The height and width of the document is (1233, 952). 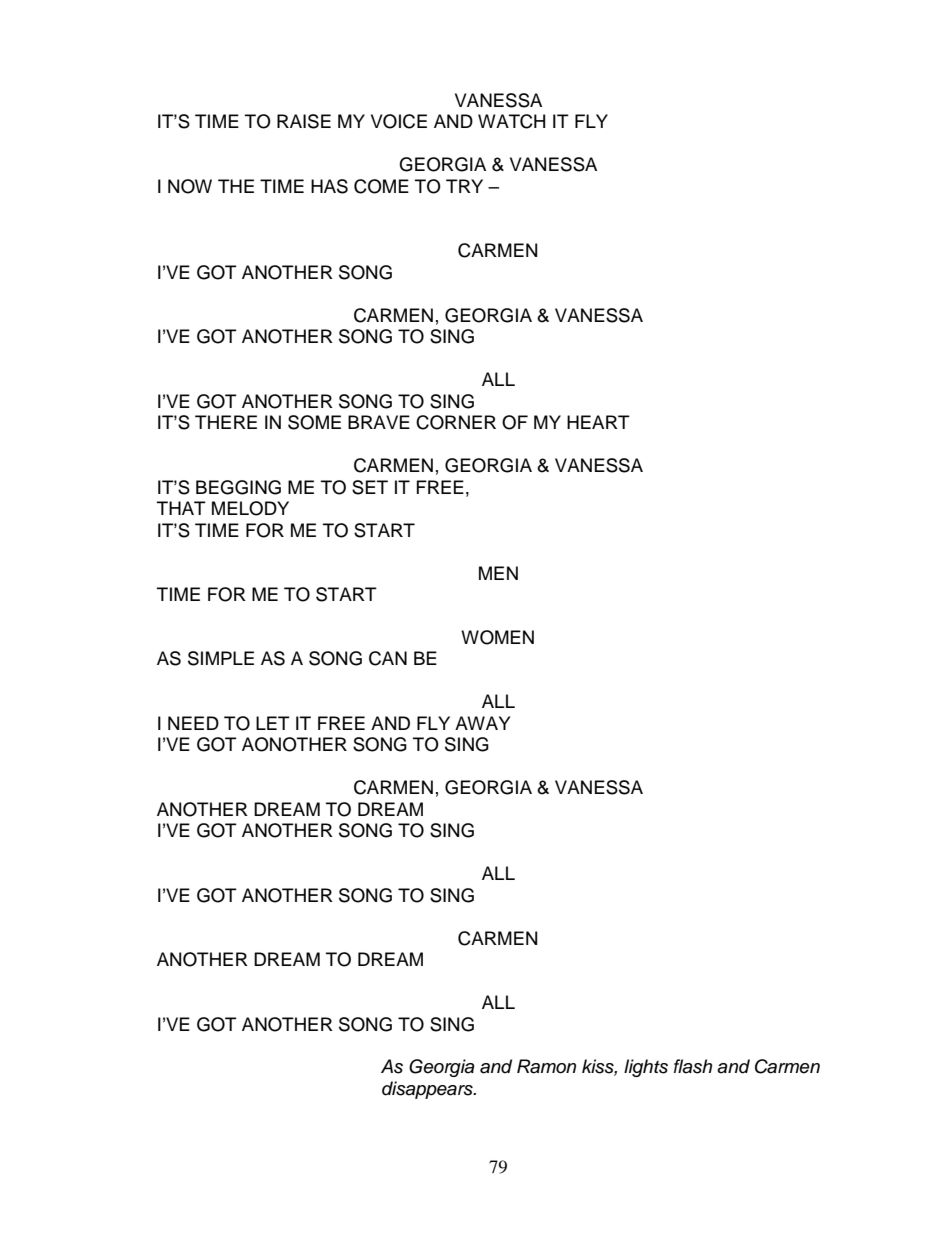 I want to click on WATCH, so click(x=511, y=121).
